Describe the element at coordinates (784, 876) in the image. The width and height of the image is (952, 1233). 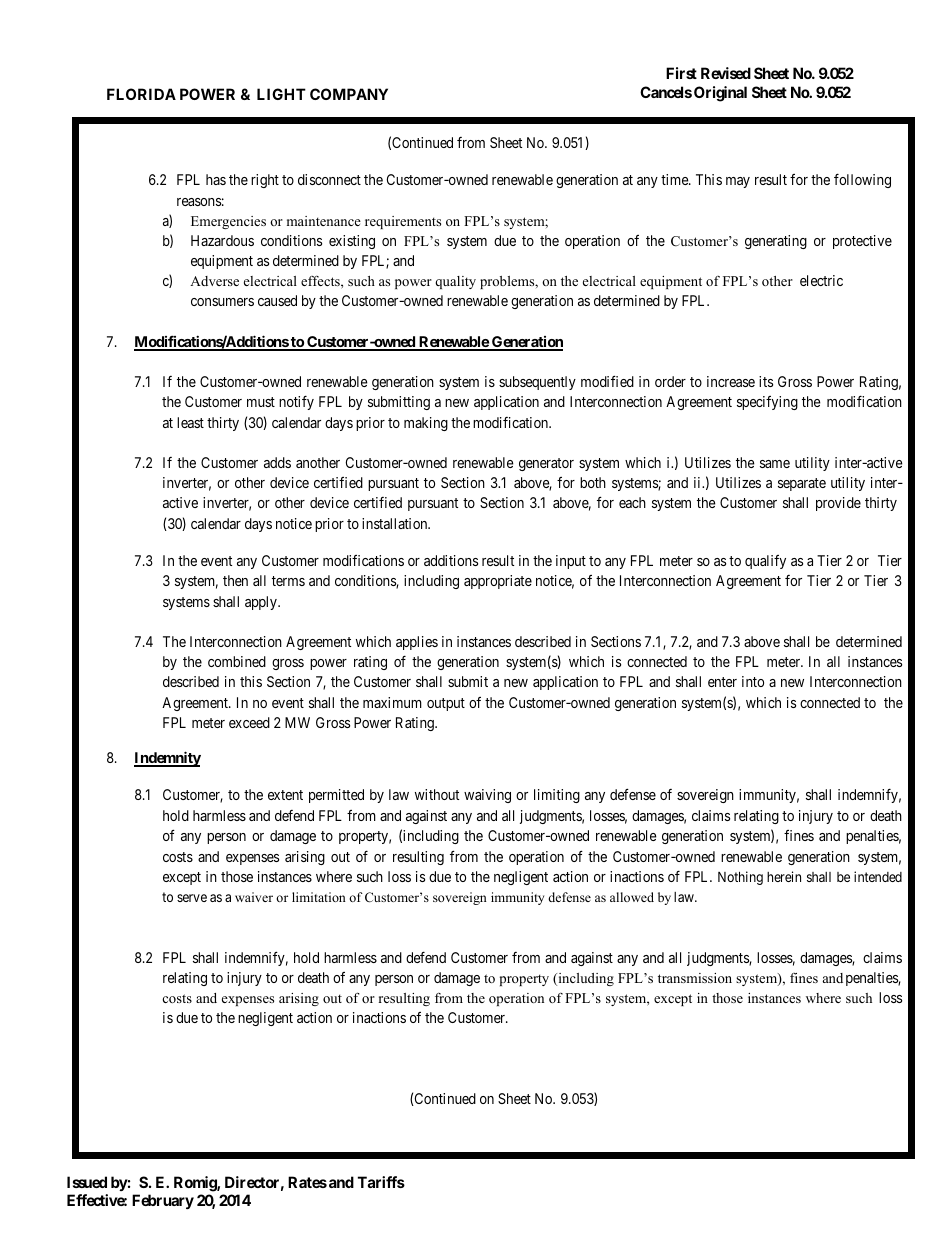
I see `herein` at that location.
